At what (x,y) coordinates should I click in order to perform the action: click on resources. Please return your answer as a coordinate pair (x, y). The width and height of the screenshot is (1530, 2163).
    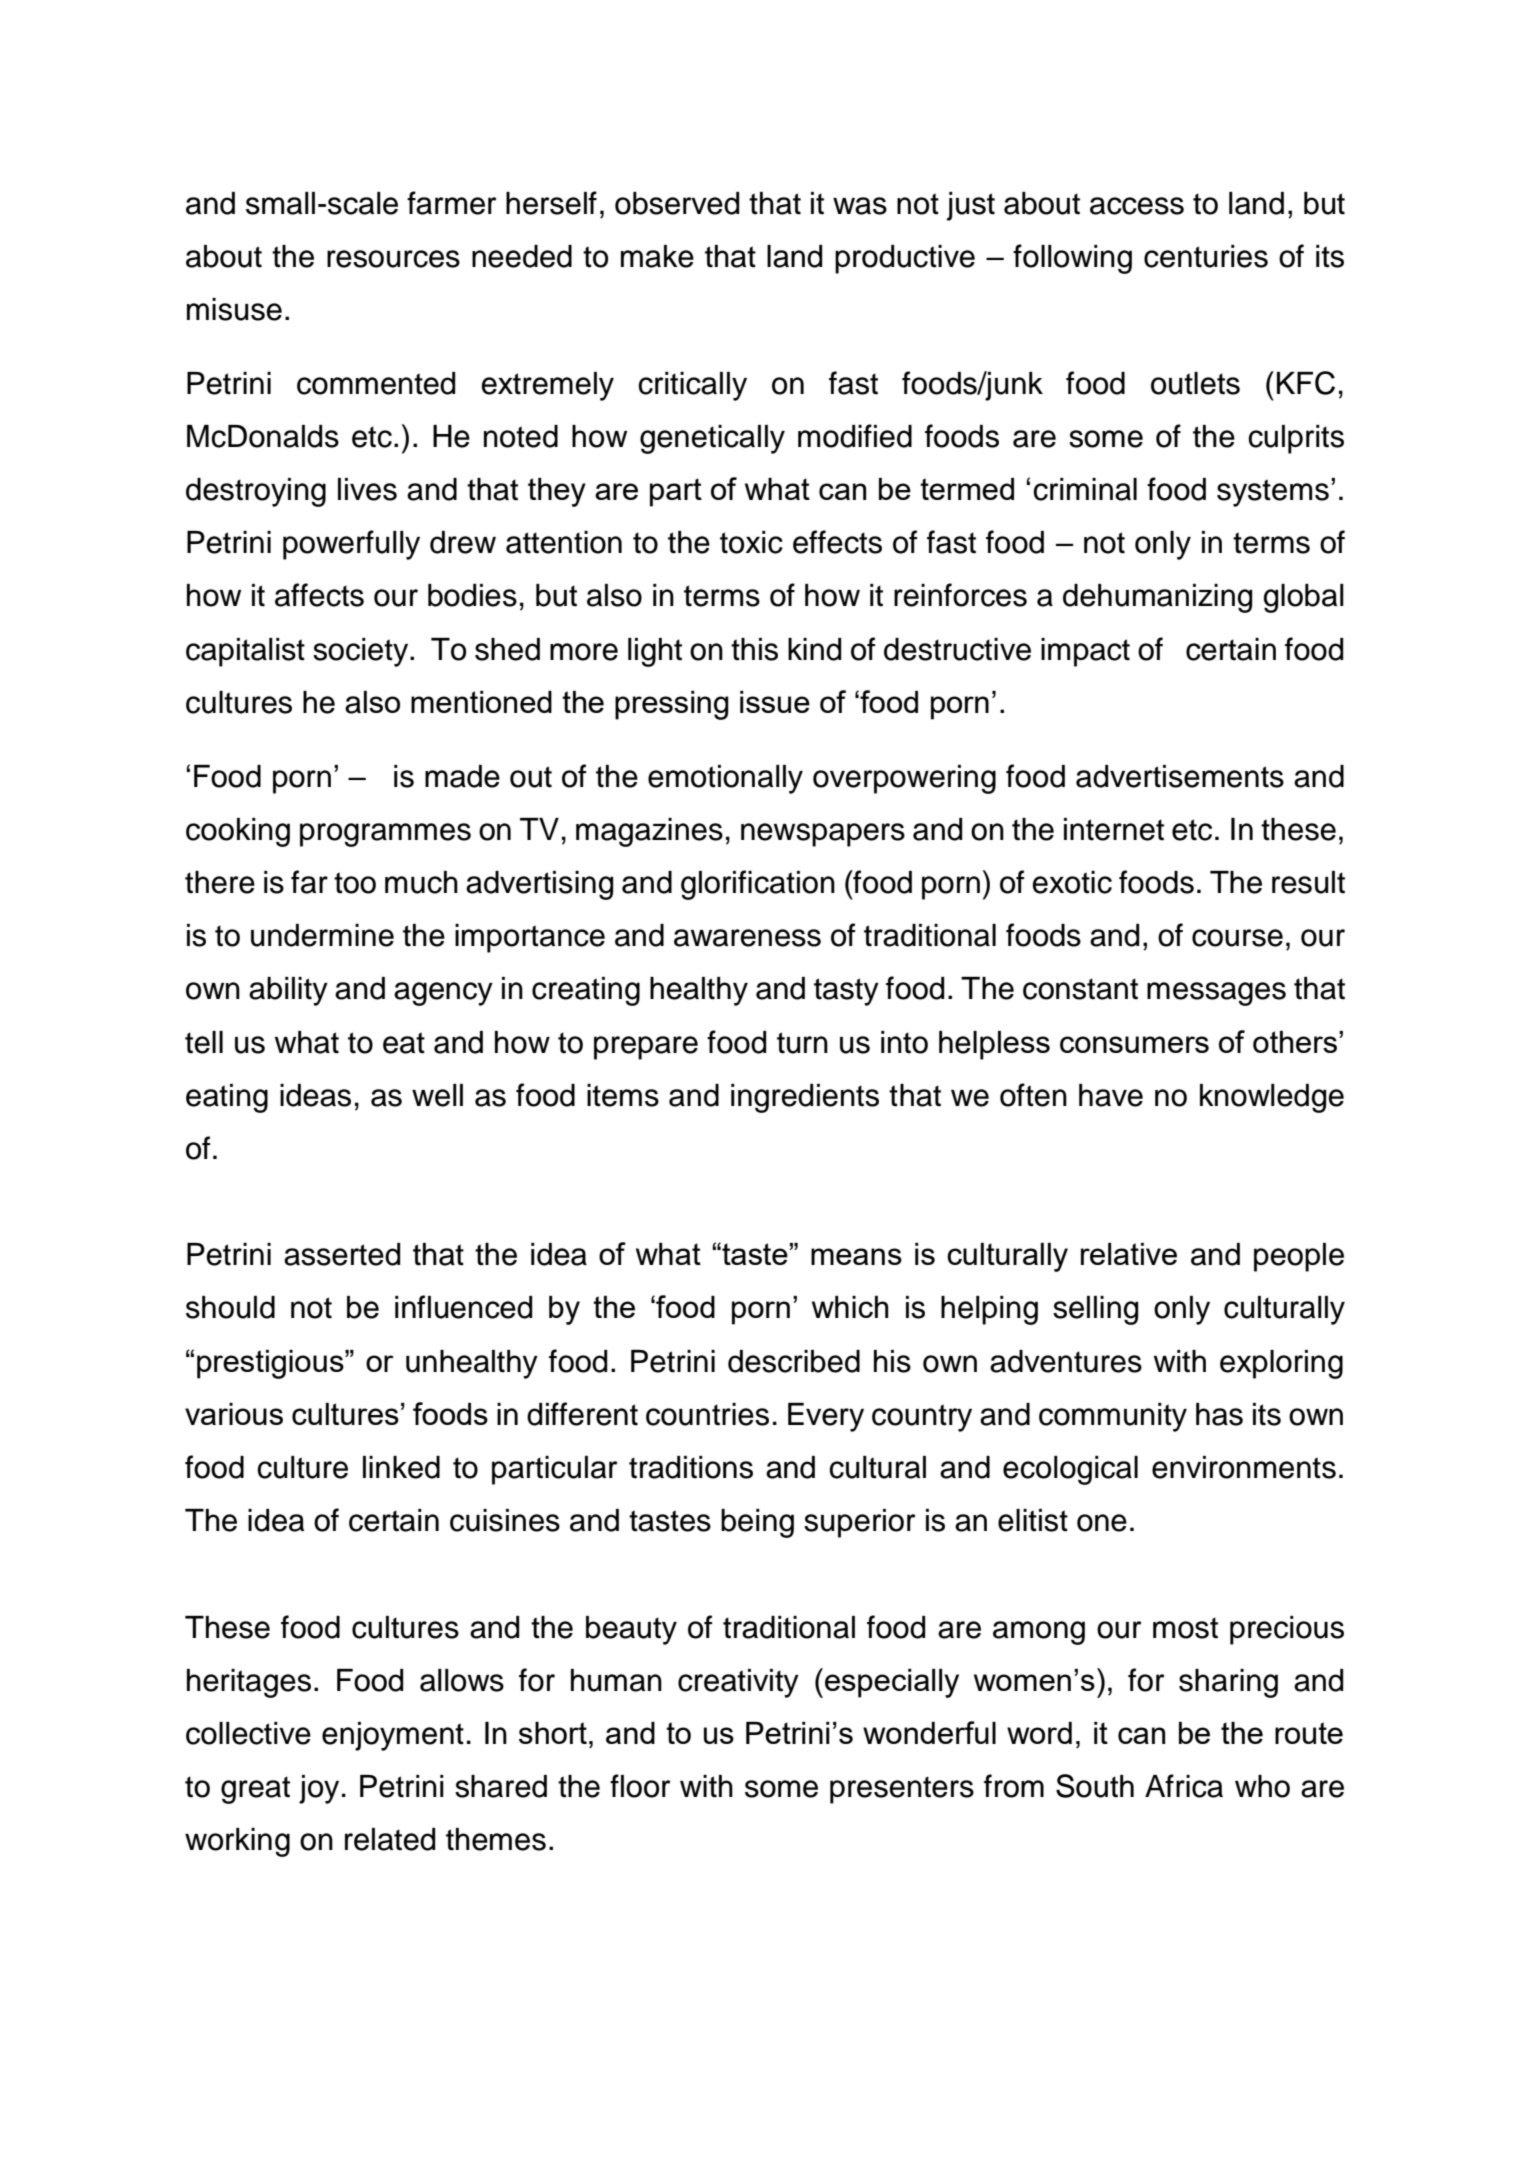
    Looking at the image, I should click on (393, 259).
